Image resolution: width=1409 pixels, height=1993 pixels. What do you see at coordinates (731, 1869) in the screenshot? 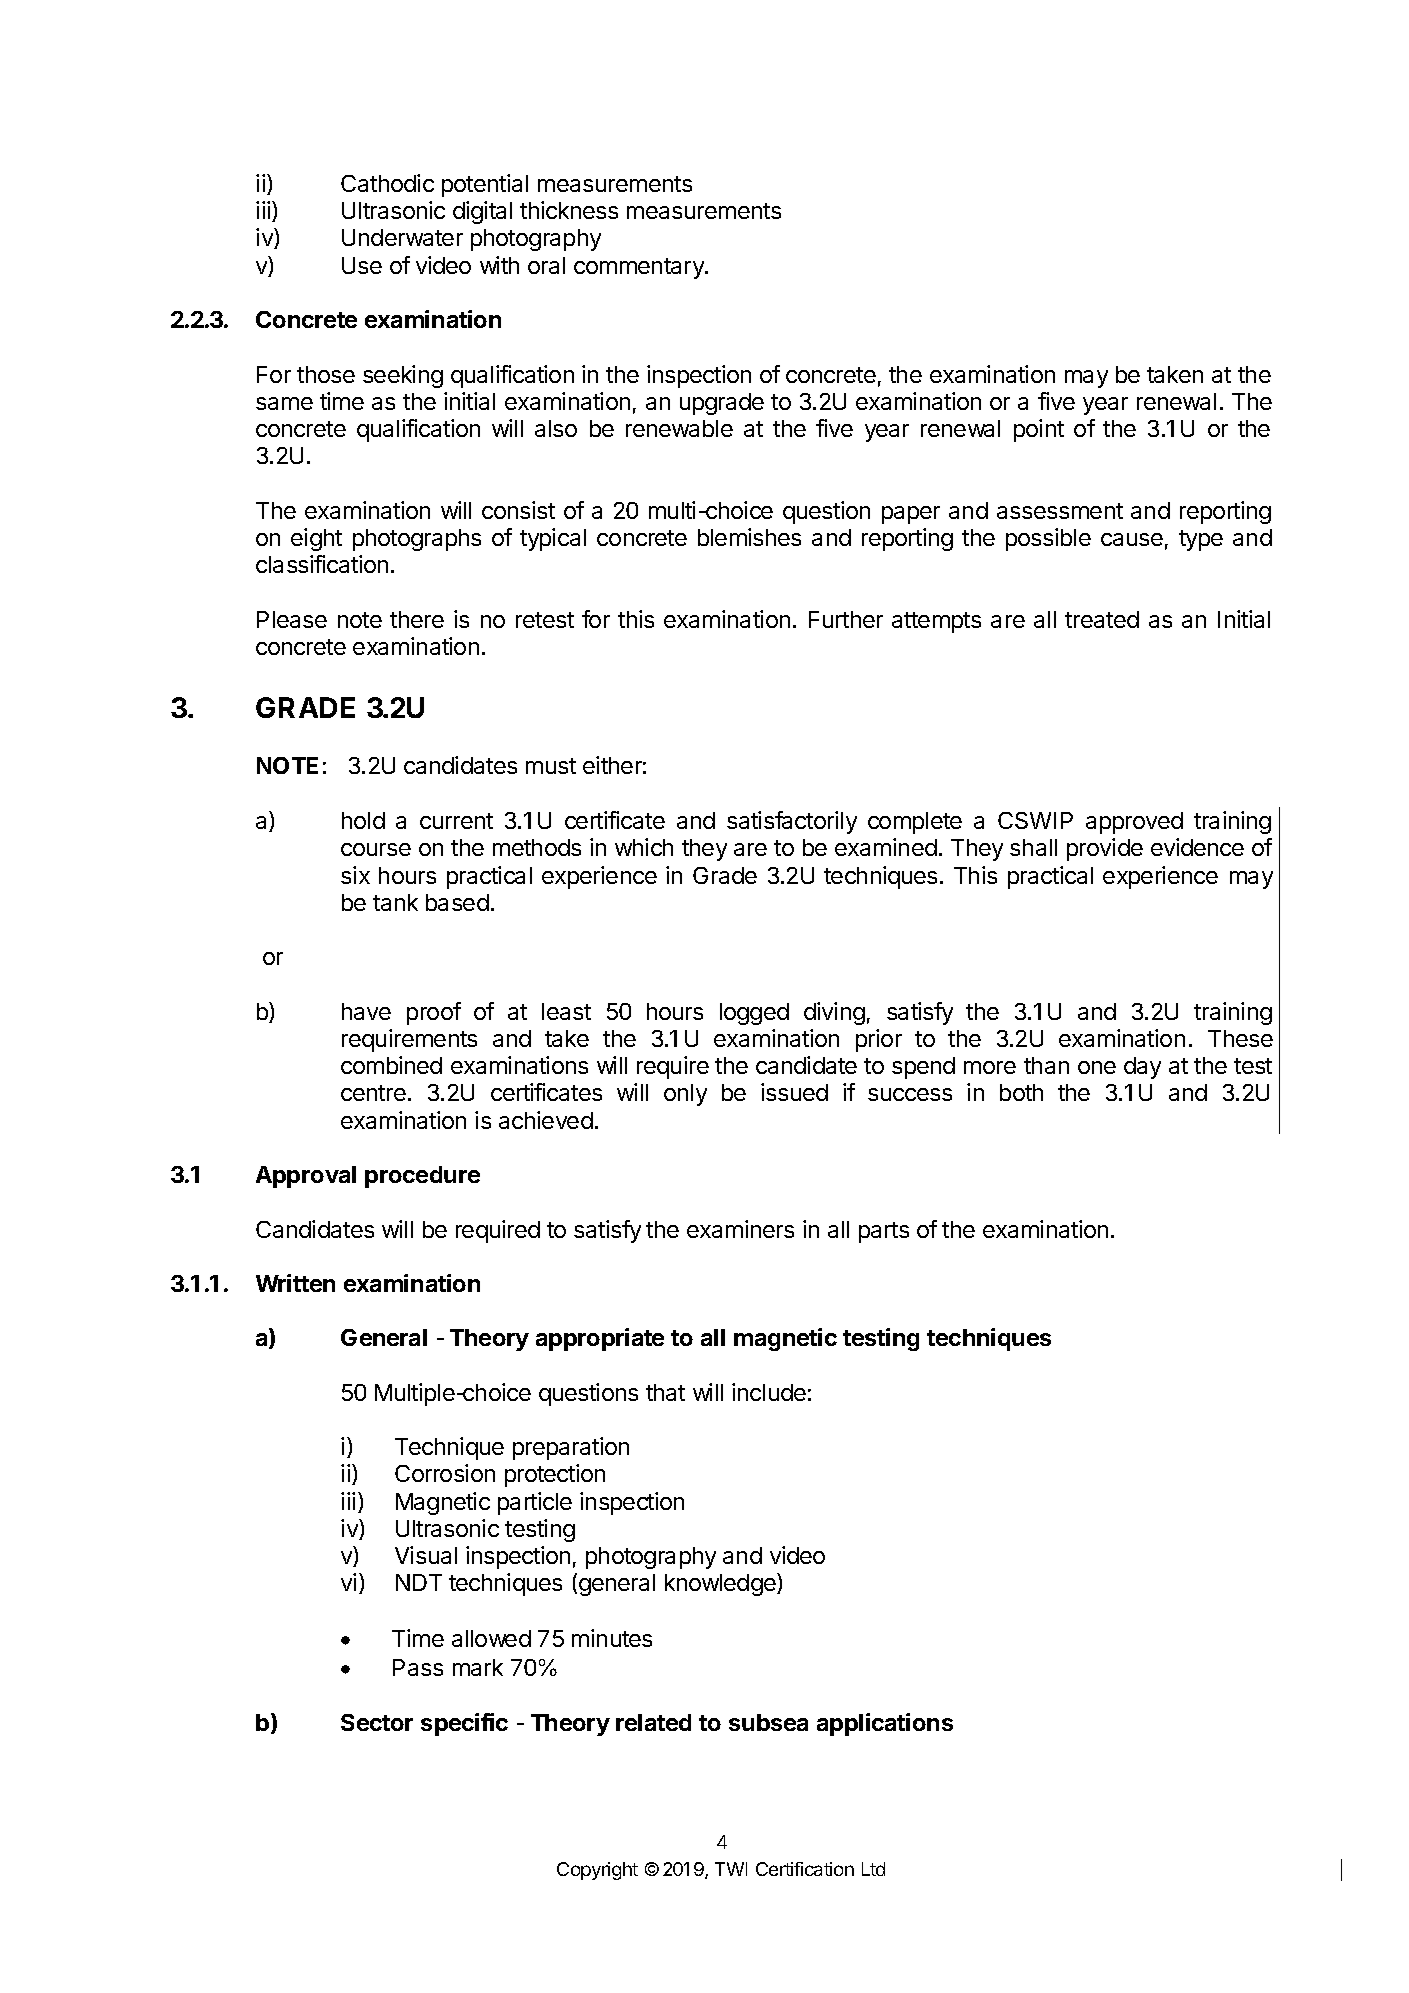
I see `TWI` at bounding box center [731, 1869].
